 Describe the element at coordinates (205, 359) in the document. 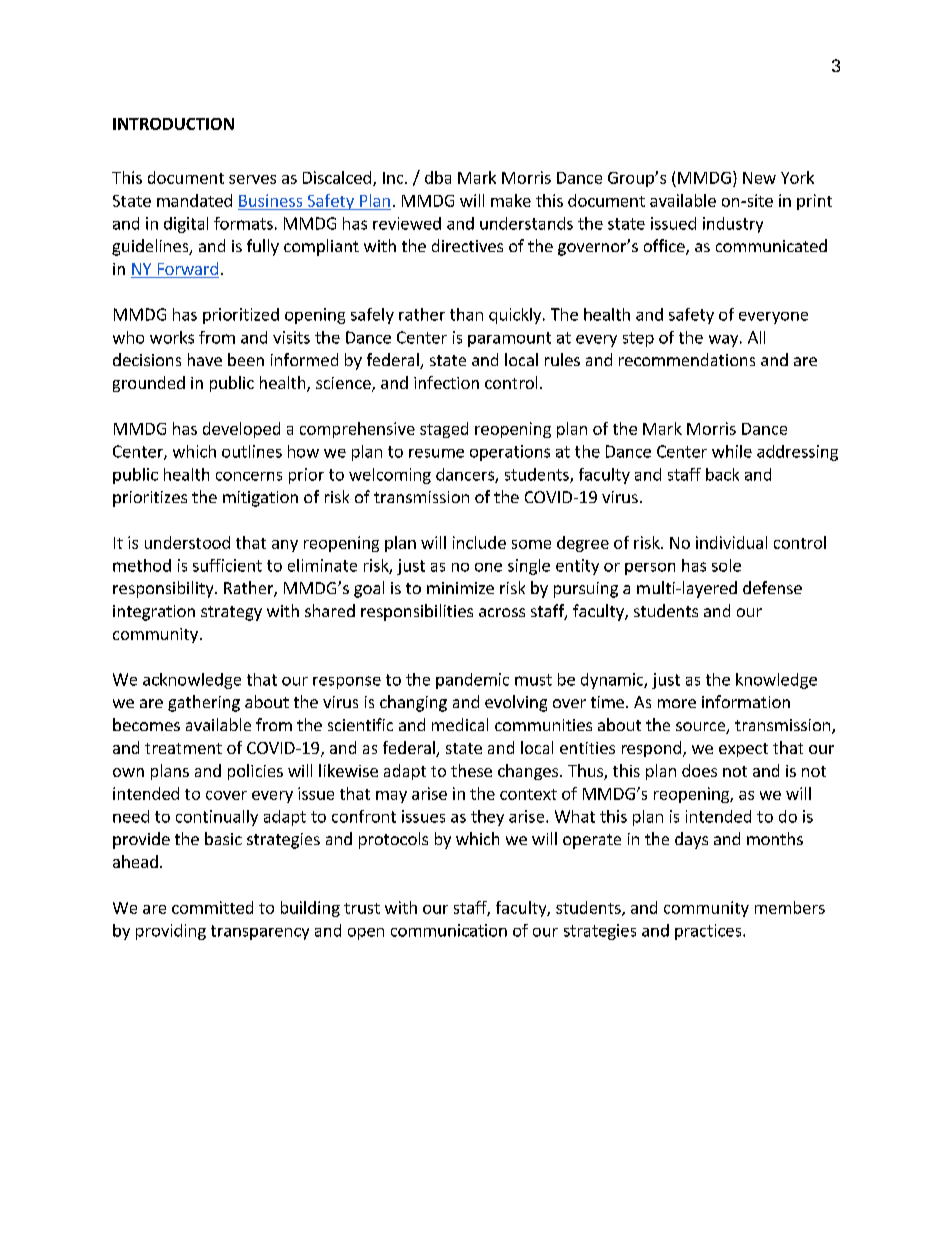

I see `have` at that location.
